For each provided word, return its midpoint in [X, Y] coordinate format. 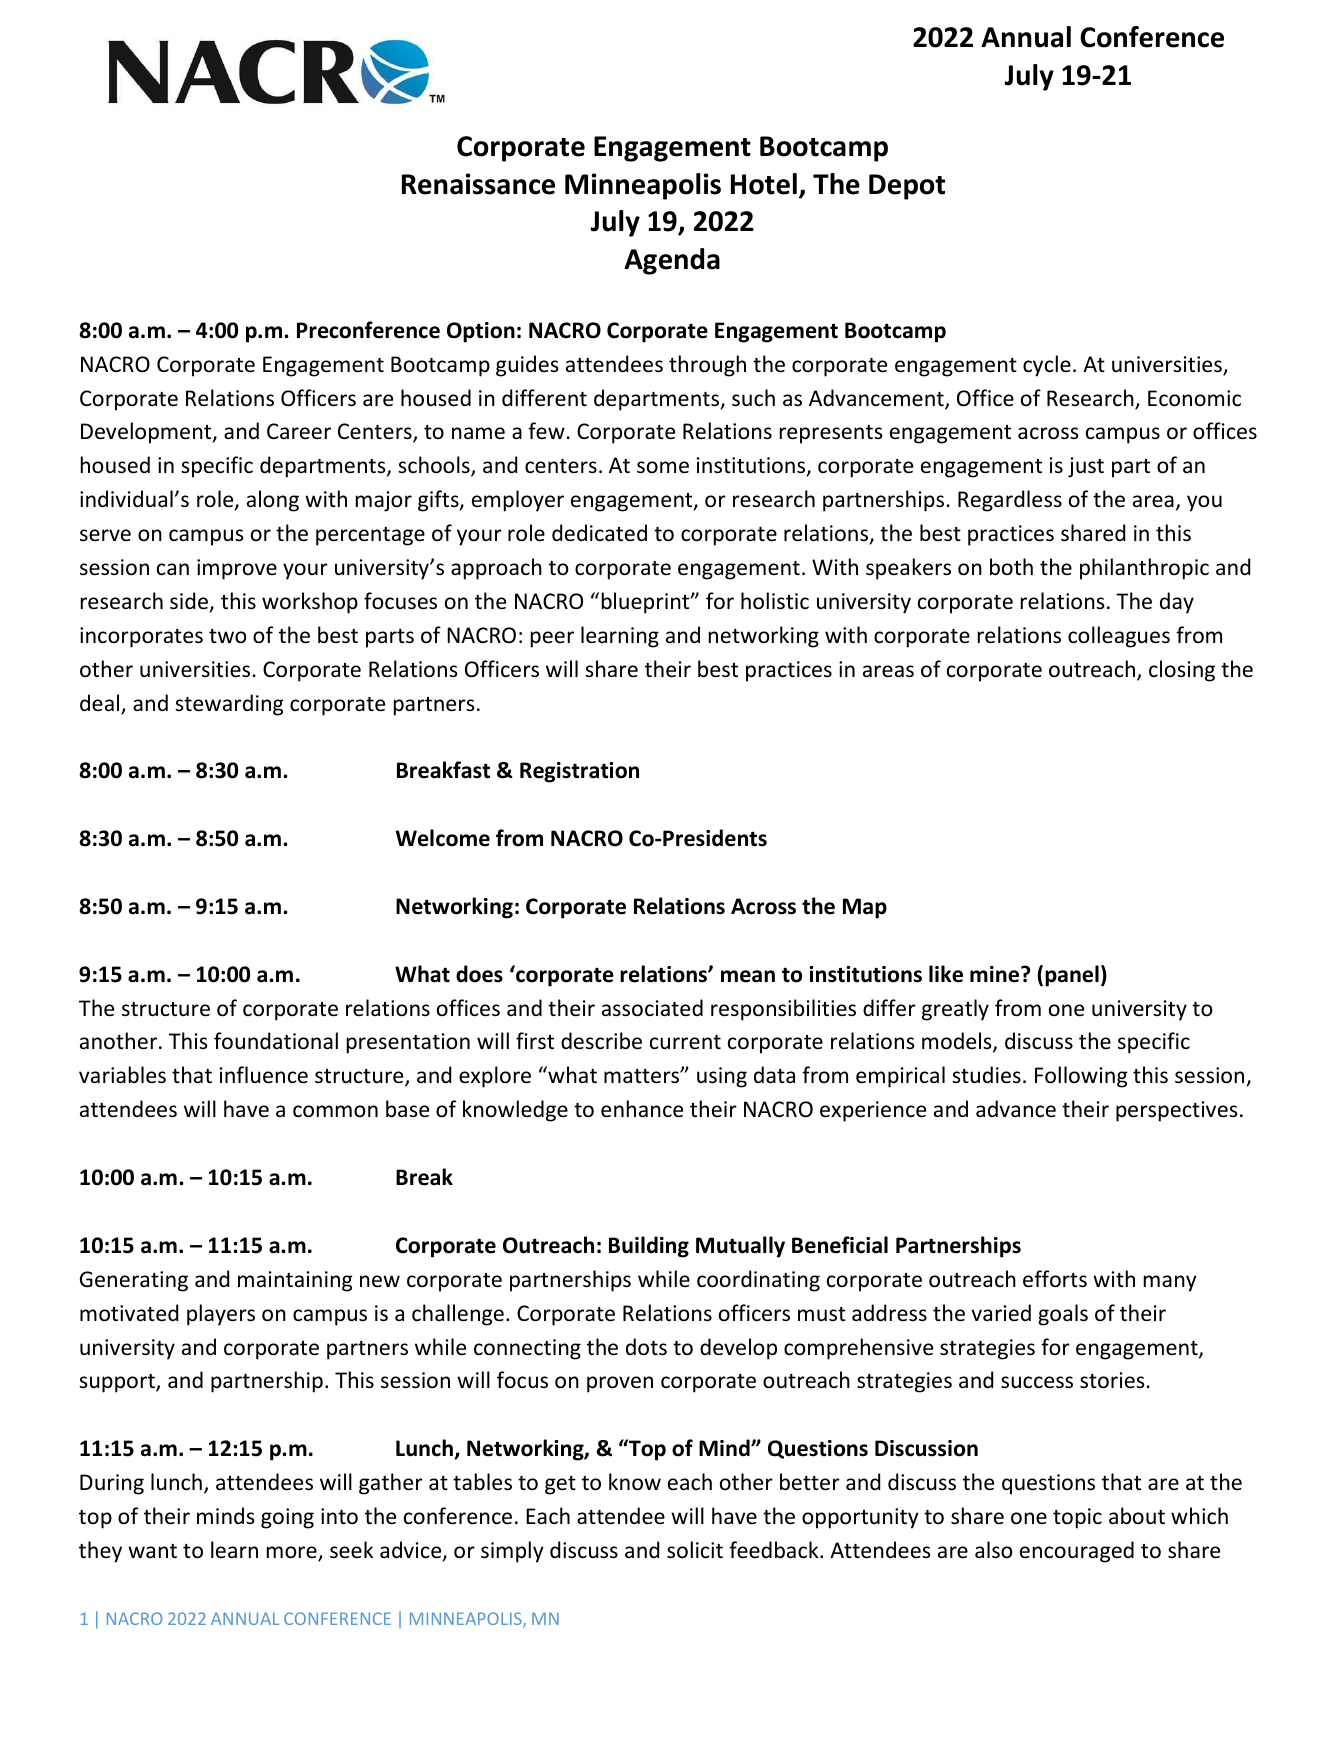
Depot [907, 187]
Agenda [672, 261]
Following [1081, 1077]
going [287, 1518]
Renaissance [478, 184]
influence [264, 1075]
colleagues [1119, 637]
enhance [642, 1109]
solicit [695, 1550]
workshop [310, 603]
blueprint [647, 603]
